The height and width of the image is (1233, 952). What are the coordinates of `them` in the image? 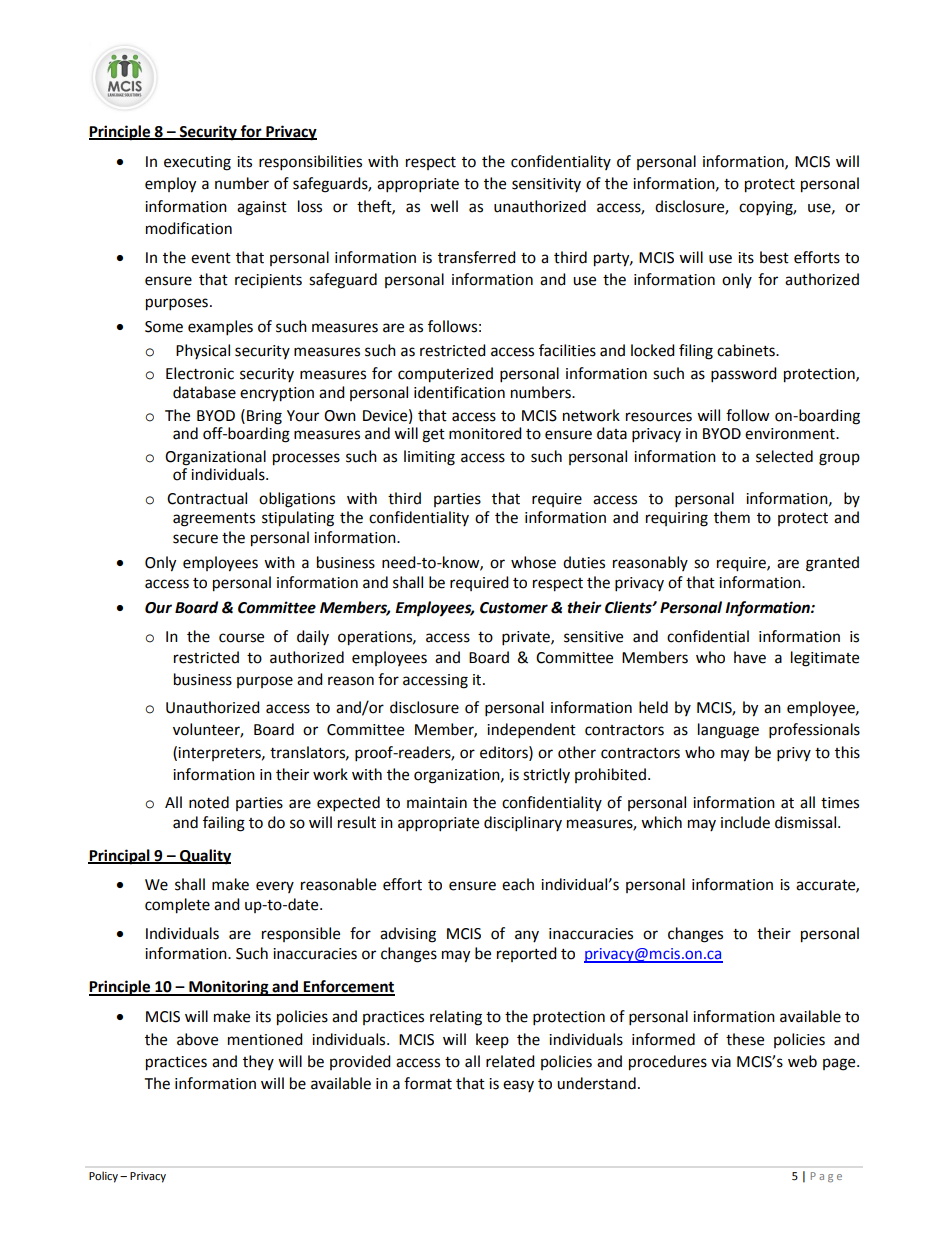 It's located at (732, 517).
